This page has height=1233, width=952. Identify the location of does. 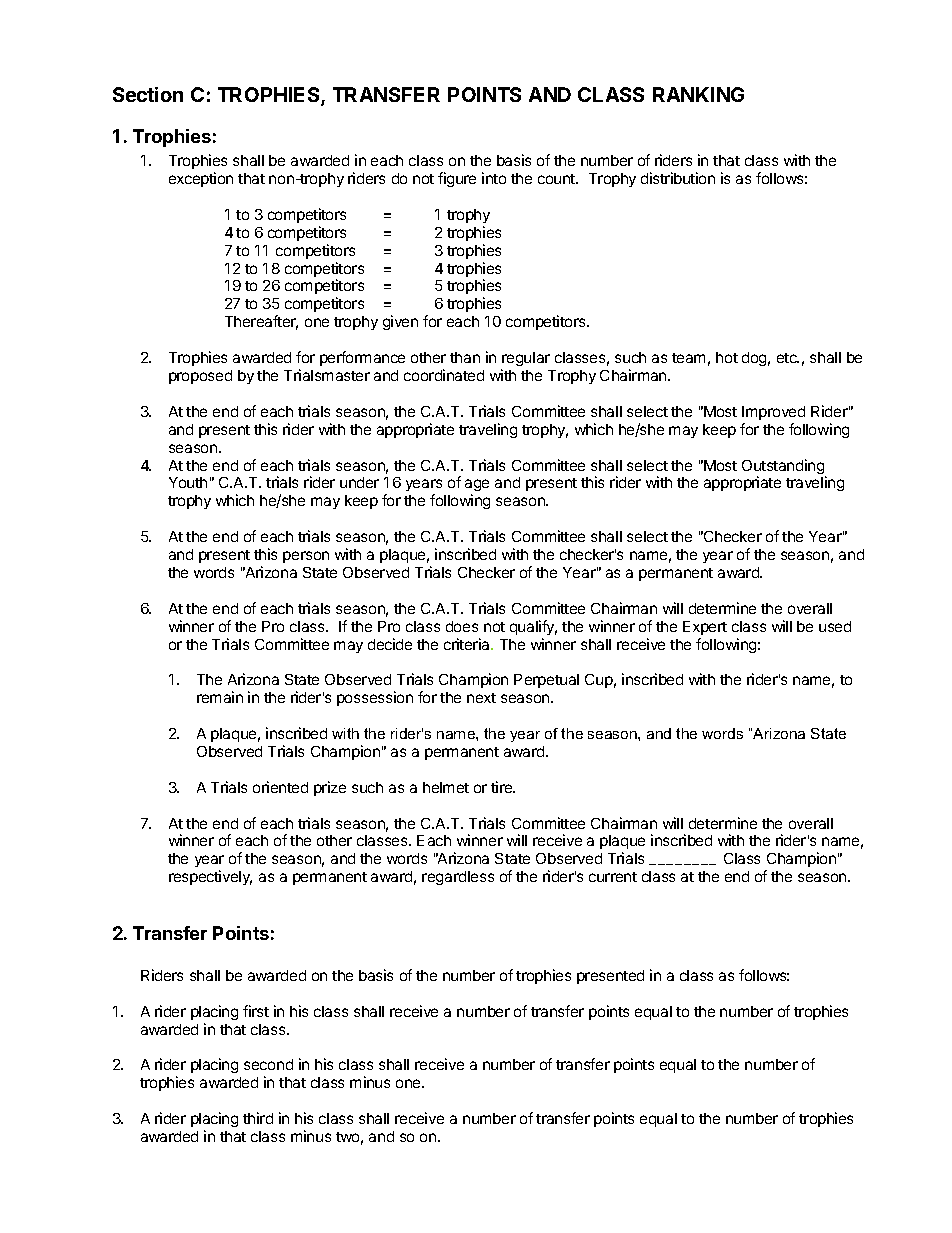
(462, 626).
